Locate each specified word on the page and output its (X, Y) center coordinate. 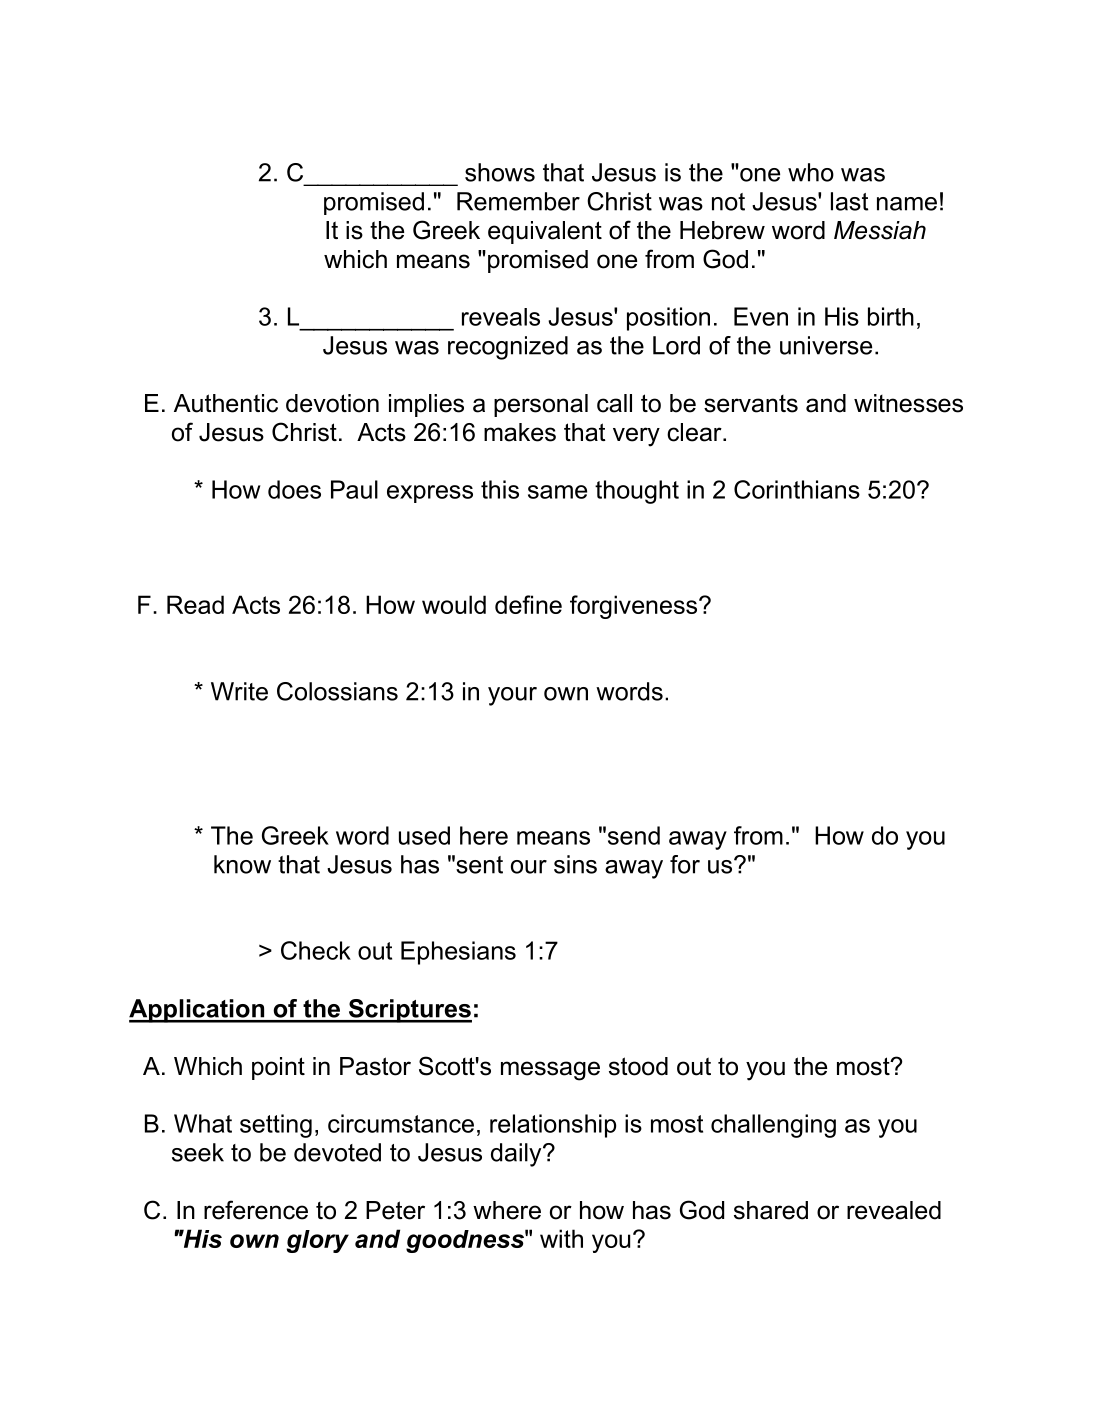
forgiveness (635, 607)
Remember (518, 201)
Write (239, 691)
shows (500, 172)
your (512, 696)
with (561, 1238)
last (849, 201)
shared (771, 1210)
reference (256, 1210)
